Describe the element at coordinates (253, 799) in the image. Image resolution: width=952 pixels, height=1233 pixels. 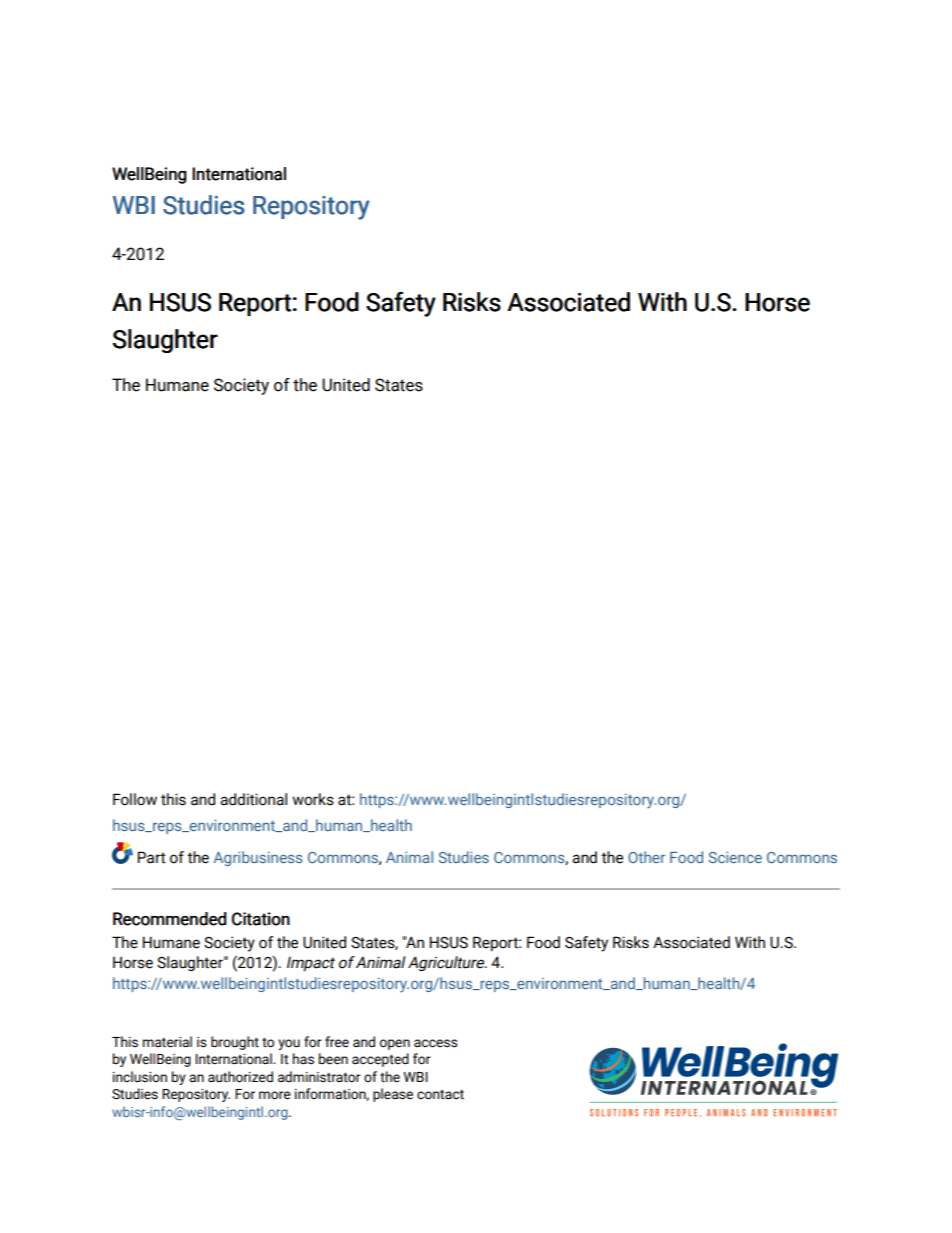
I see `additional` at that location.
